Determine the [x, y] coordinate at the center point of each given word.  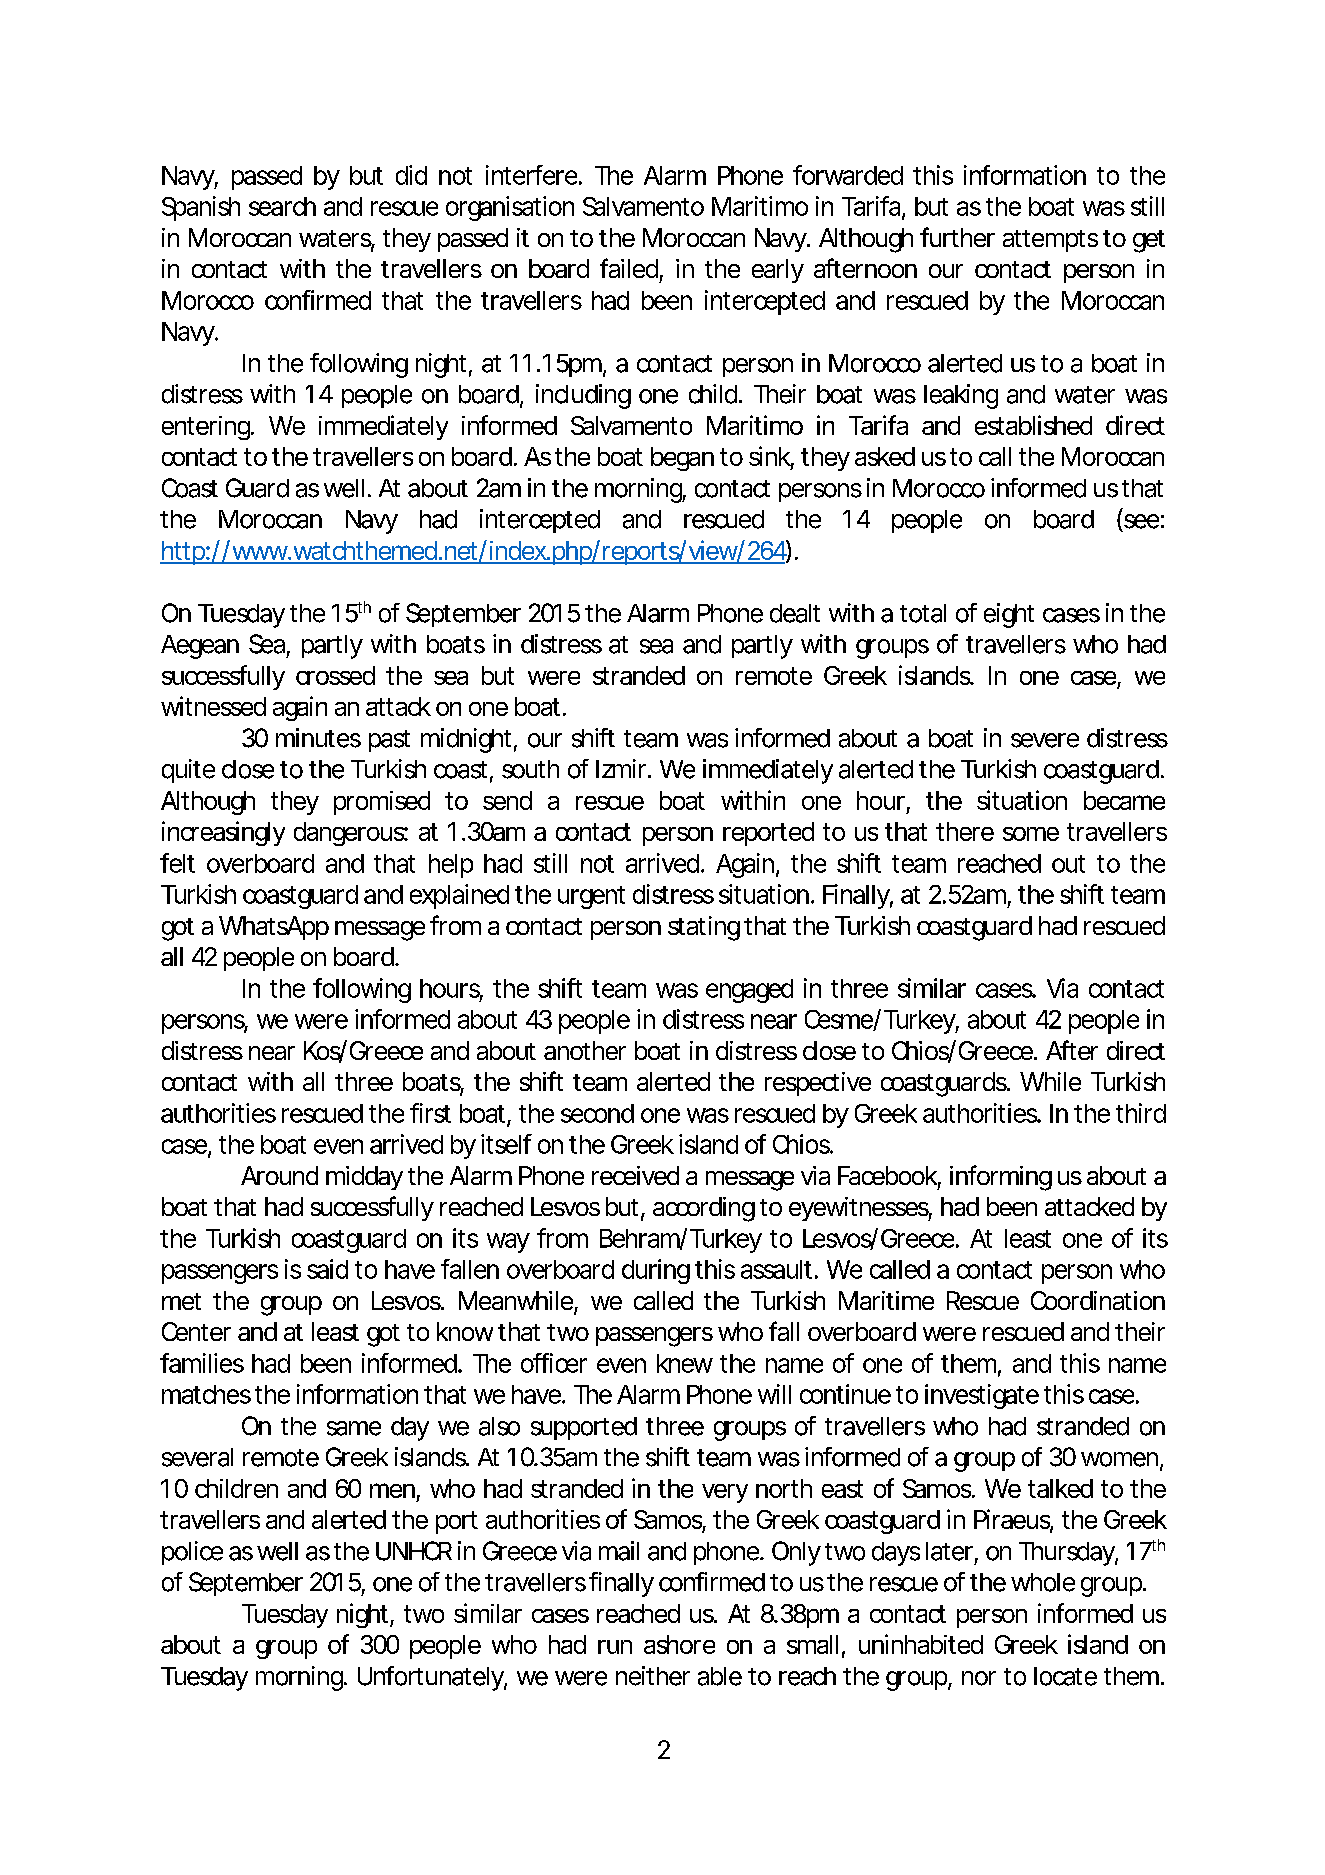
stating [704, 928]
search [282, 206]
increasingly [223, 833]
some [1031, 834]
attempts [1050, 241]
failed [629, 268]
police [192, 1553]
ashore [679, 1644]
